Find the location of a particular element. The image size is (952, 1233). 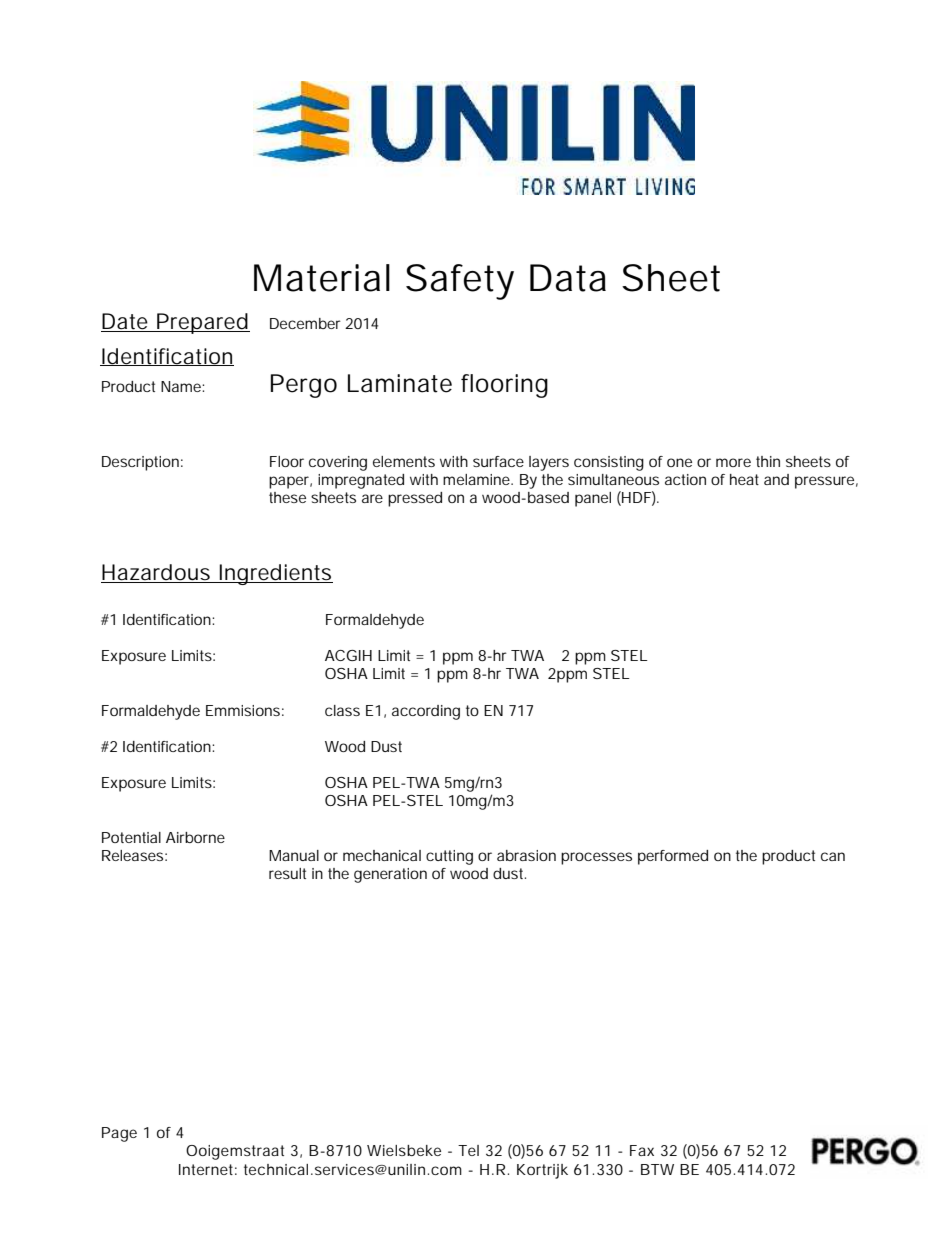

Date is located at coordinates (125, 322).
